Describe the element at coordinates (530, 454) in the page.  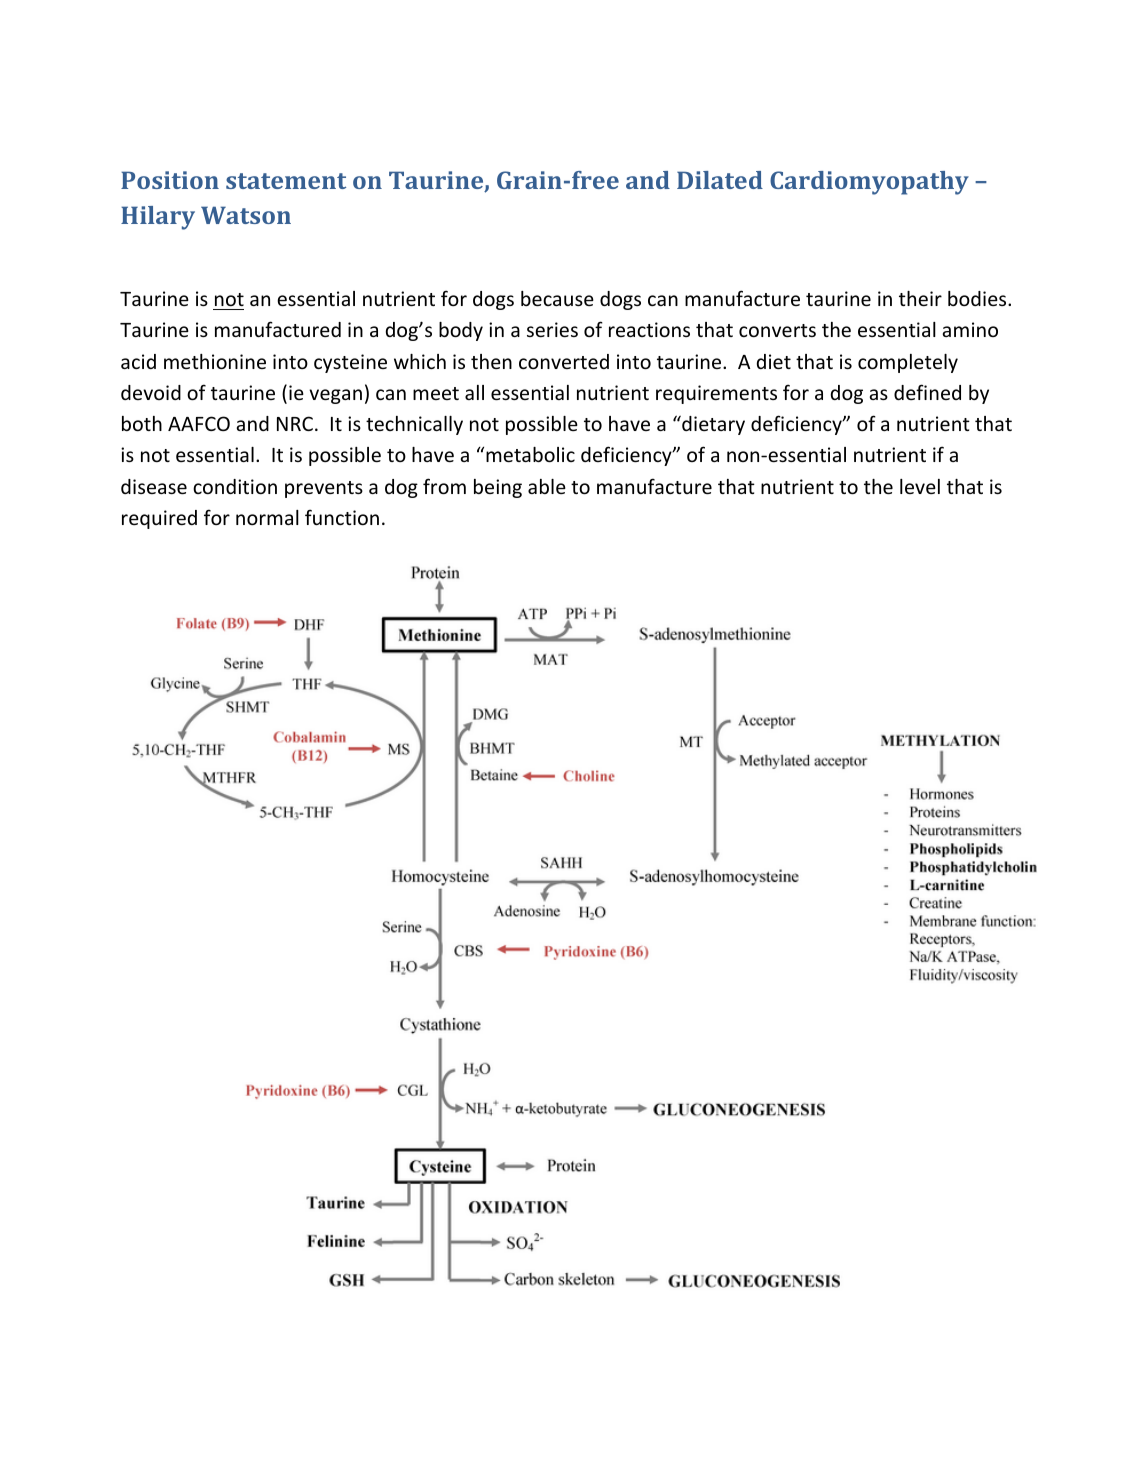
I see `metabolic` at that location.
